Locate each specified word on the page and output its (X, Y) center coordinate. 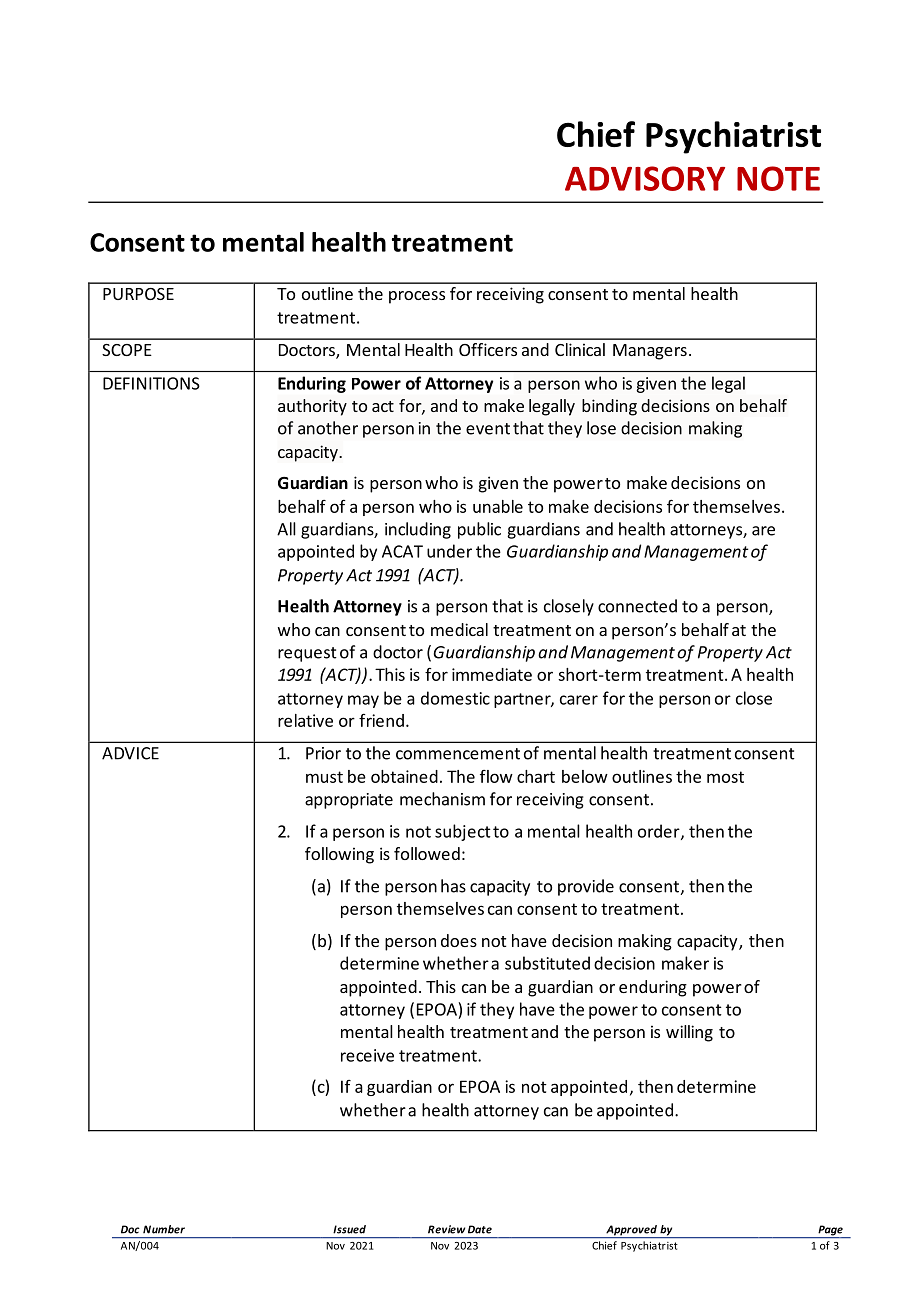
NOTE (778, 178)
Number (164, 1229)
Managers (650, 352)
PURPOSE (138, 294)
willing (689, 1033)
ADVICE (130, 753)
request (307, 654)
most (725, 777)
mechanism (442, 799)
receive (367, 1055)
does (459, 940)
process (417, 297)
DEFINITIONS (151, 383)
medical (459, 629)
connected (637, 606)
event (488, 429)
